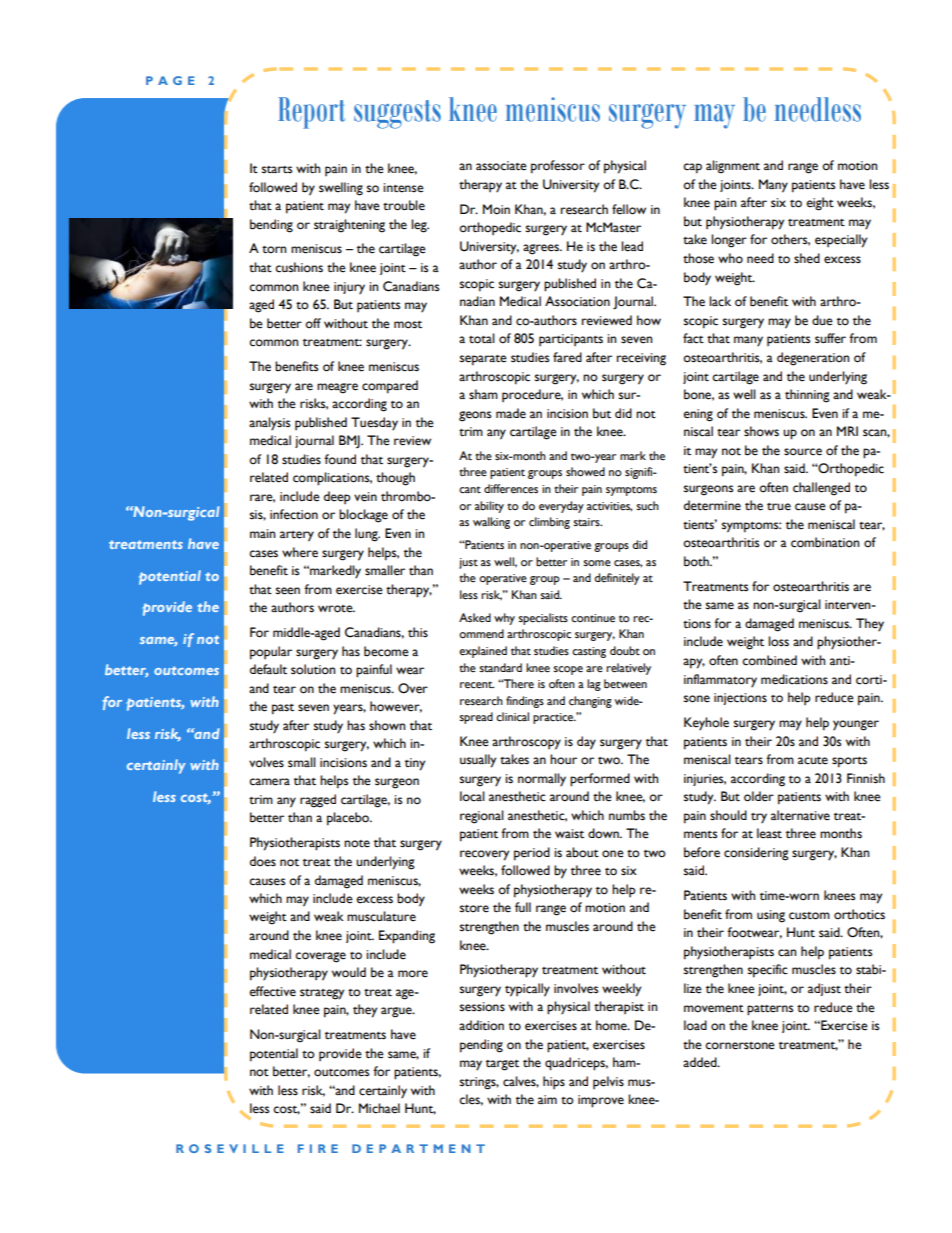  I want to click on hour, so click(563, 759).
